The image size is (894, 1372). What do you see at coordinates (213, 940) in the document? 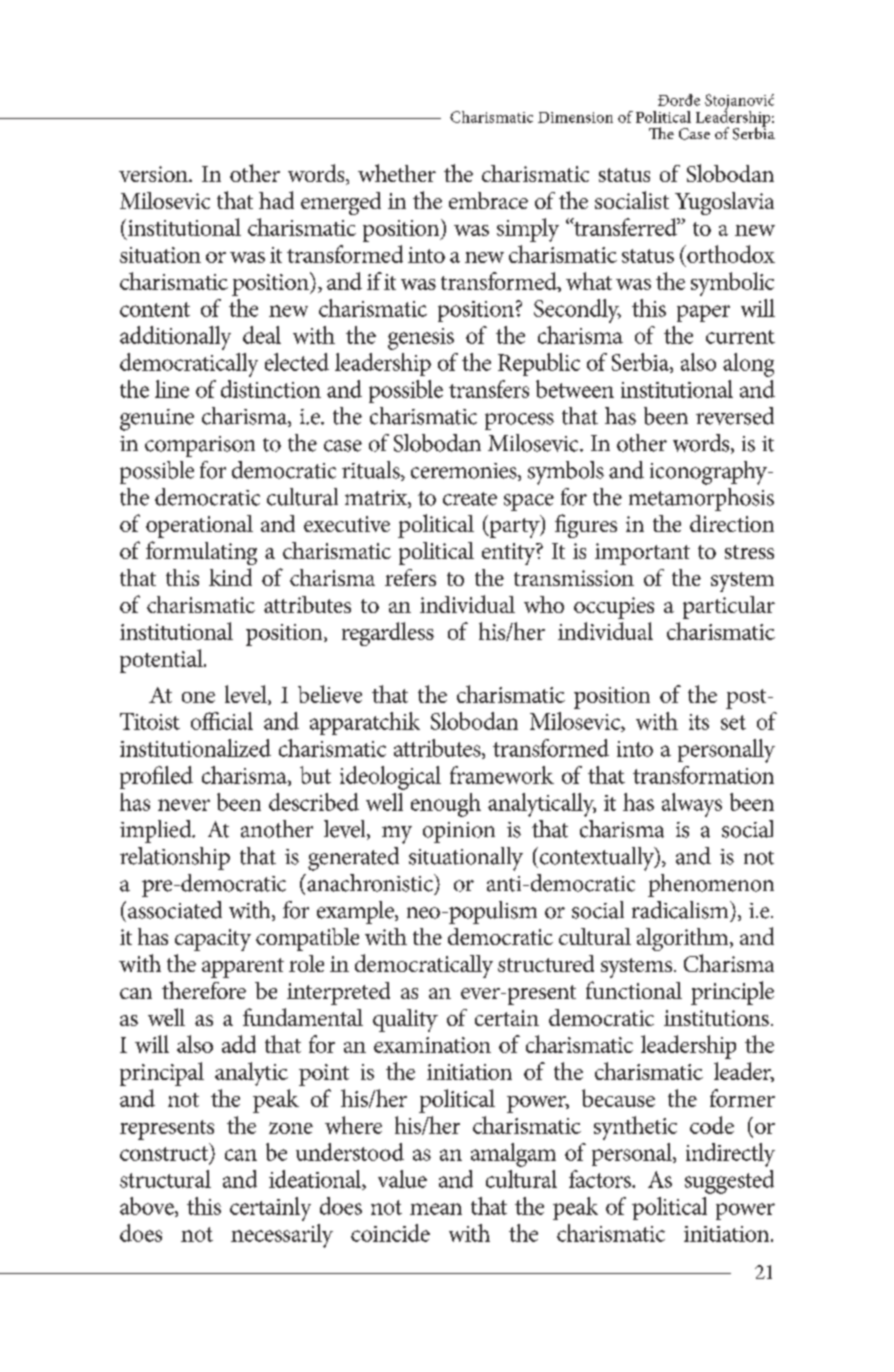
I see `capacity` at bounding box center [213, 940].
